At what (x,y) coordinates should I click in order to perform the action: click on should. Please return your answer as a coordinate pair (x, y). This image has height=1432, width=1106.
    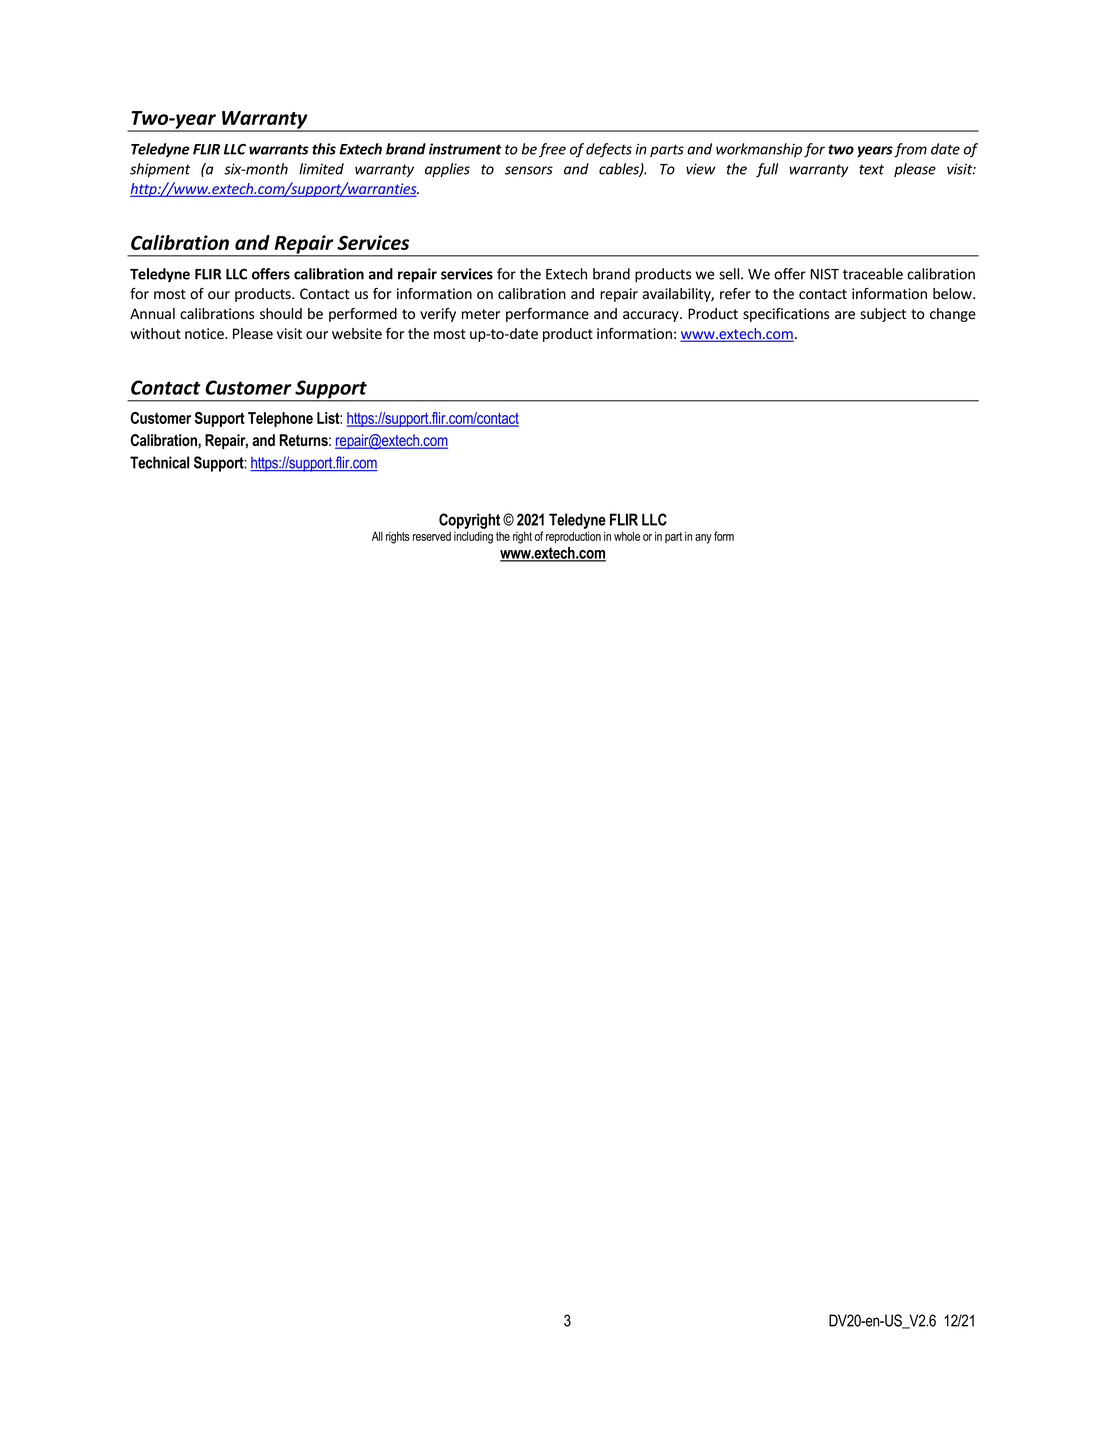
    Looking at the image, I should click on (281, 314).
